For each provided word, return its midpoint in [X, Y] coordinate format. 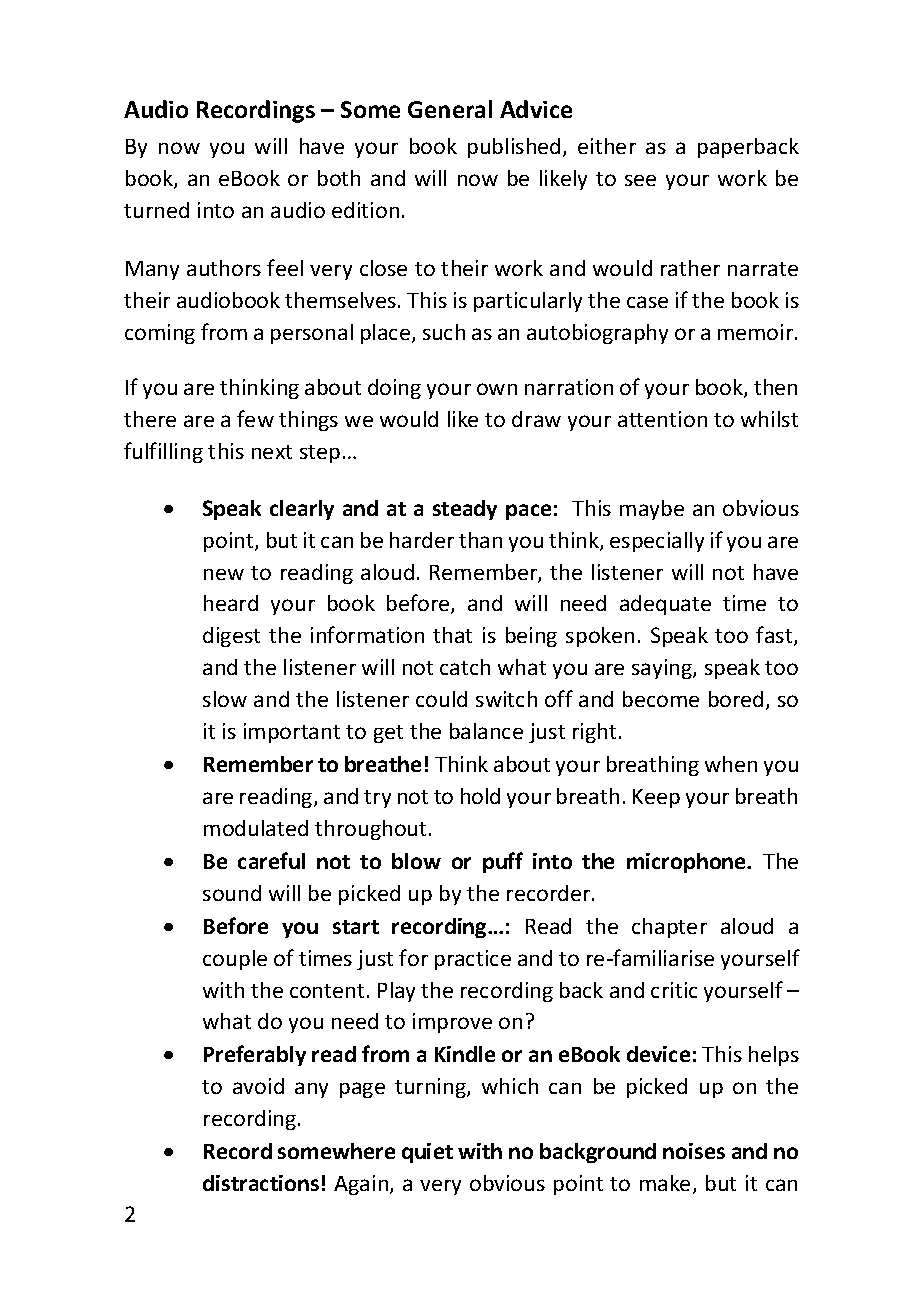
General [450, 109]
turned [156, 210]
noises [694, 1151]
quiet [427, 1153]
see [640, 180]
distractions [261, 1183]
